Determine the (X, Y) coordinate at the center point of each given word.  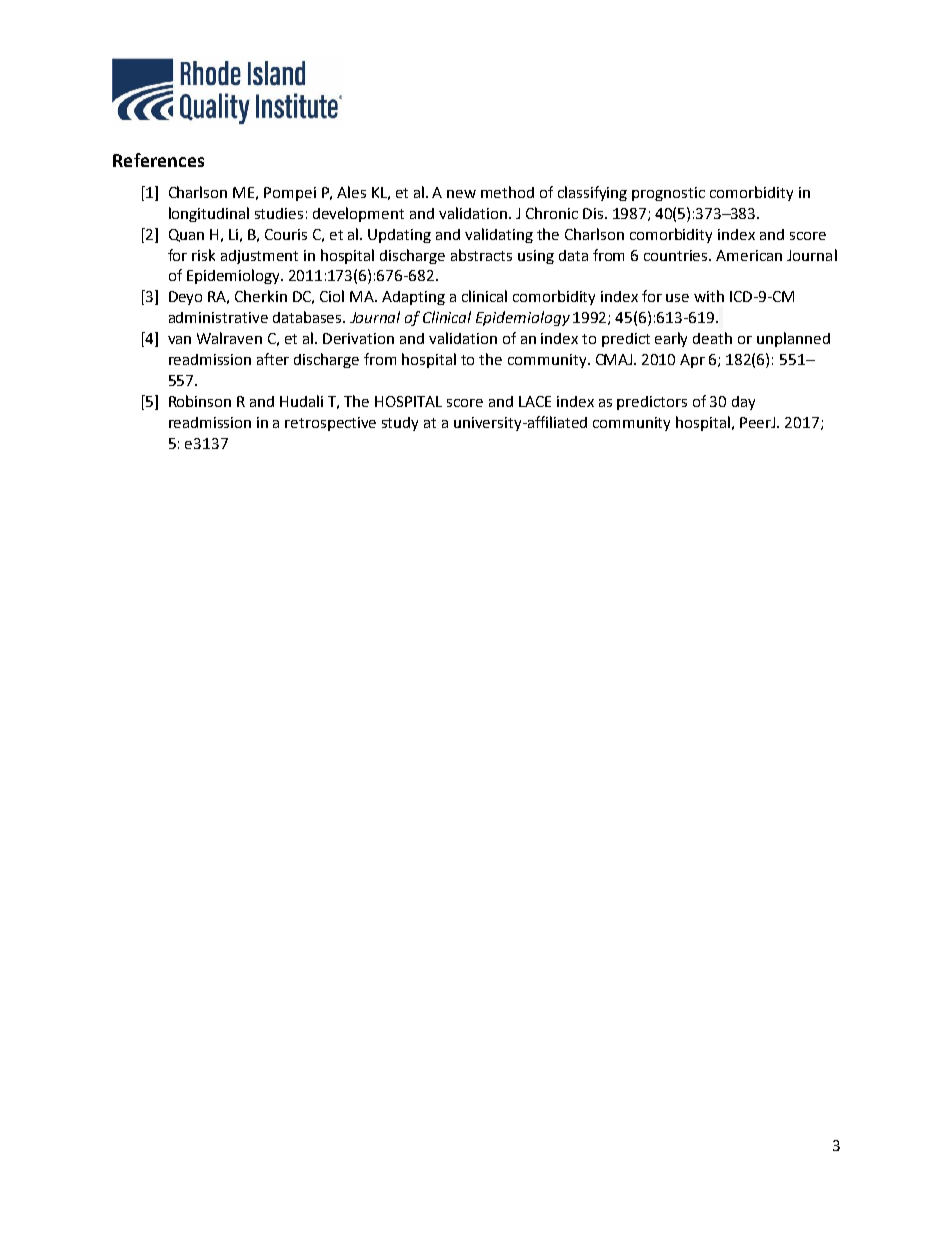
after (273, 359)
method (507, 192)
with (709, 296)
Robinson (200, 401)
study (400, 424)
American (749, 255)
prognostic (668, 194)
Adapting (413, 298)
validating (499, 235)
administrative (218, 317)
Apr (692, 361)
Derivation (358, 338)
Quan (186, 235)
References (158, 160)
